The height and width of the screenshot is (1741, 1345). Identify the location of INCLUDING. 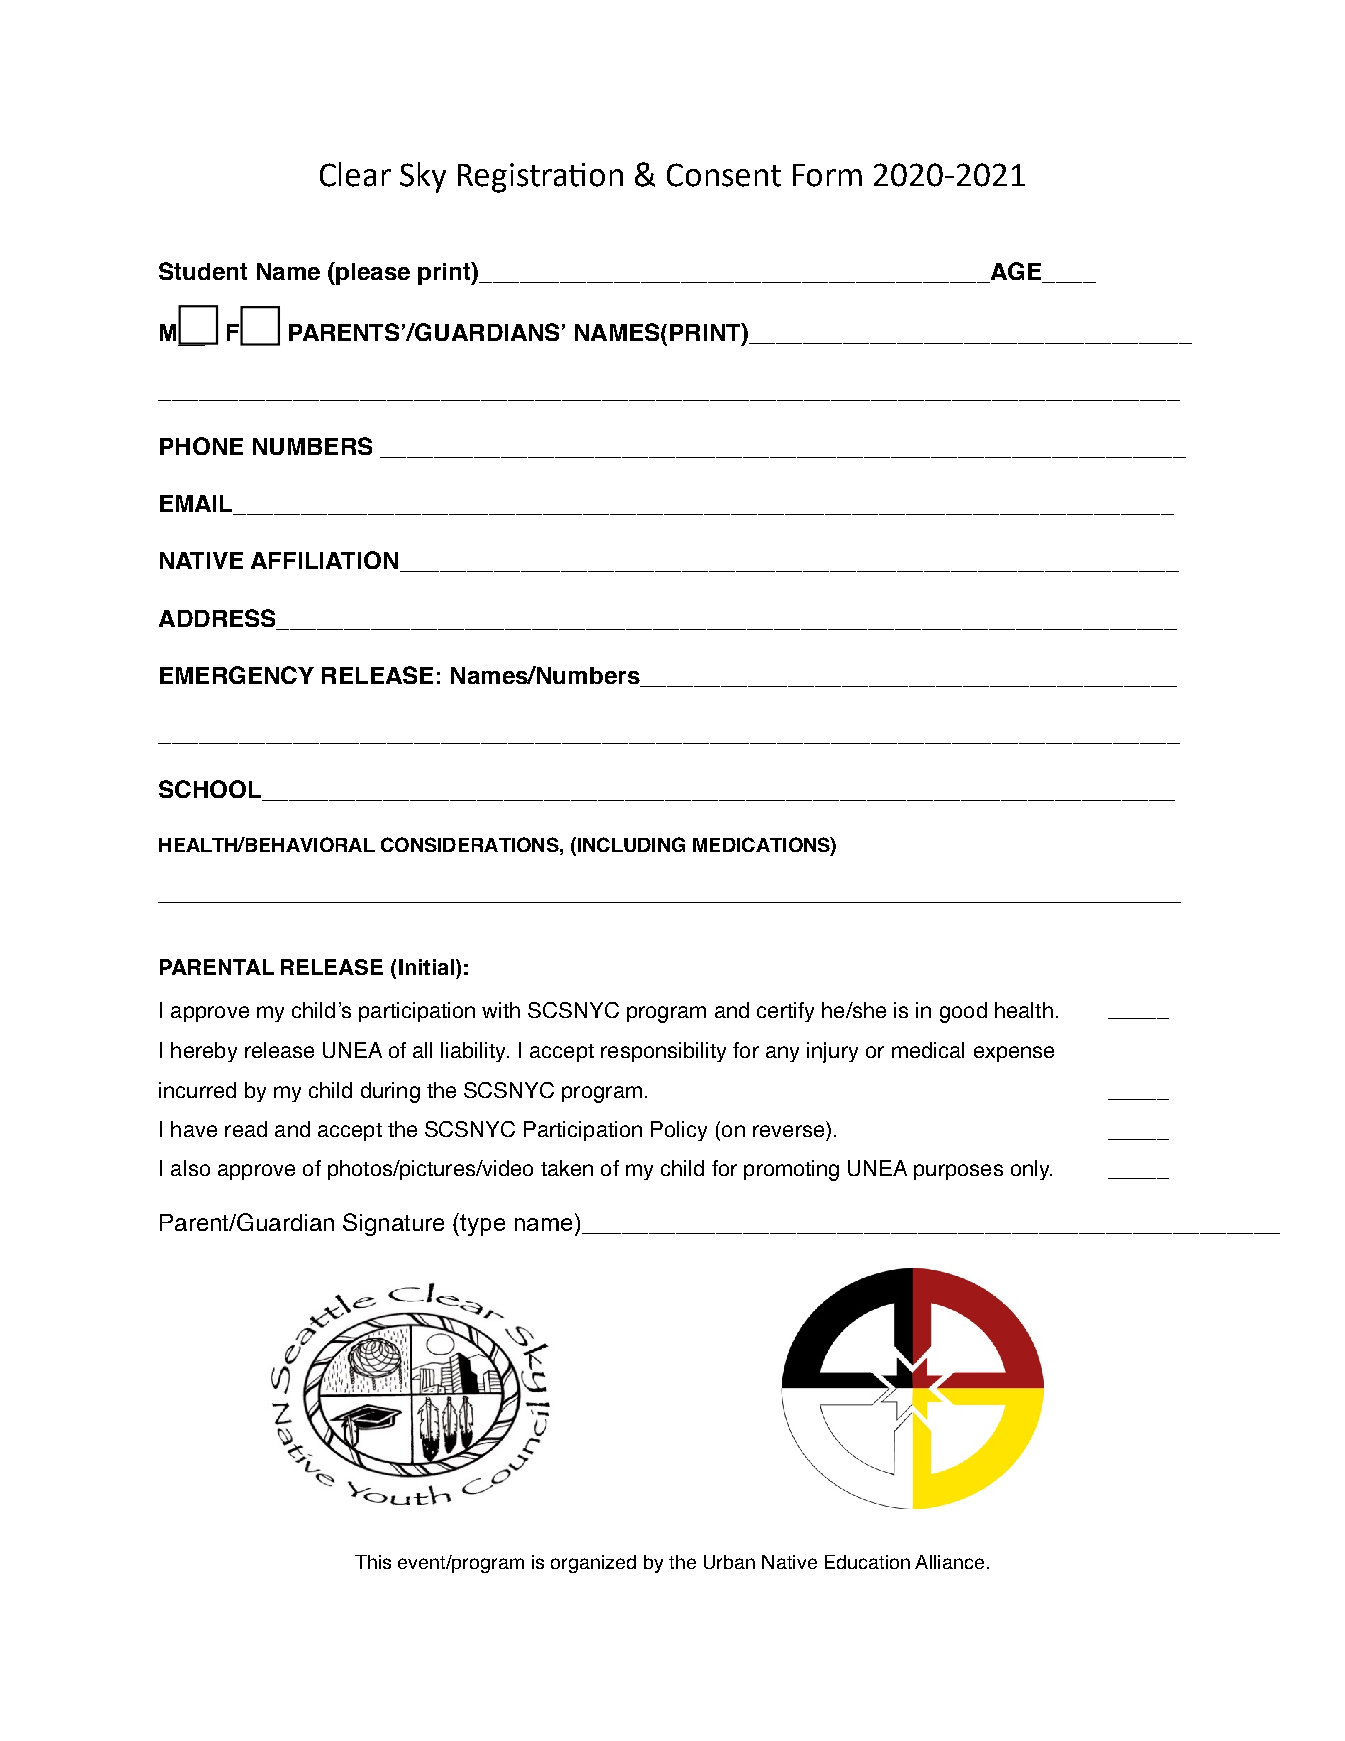
(630, 846).
